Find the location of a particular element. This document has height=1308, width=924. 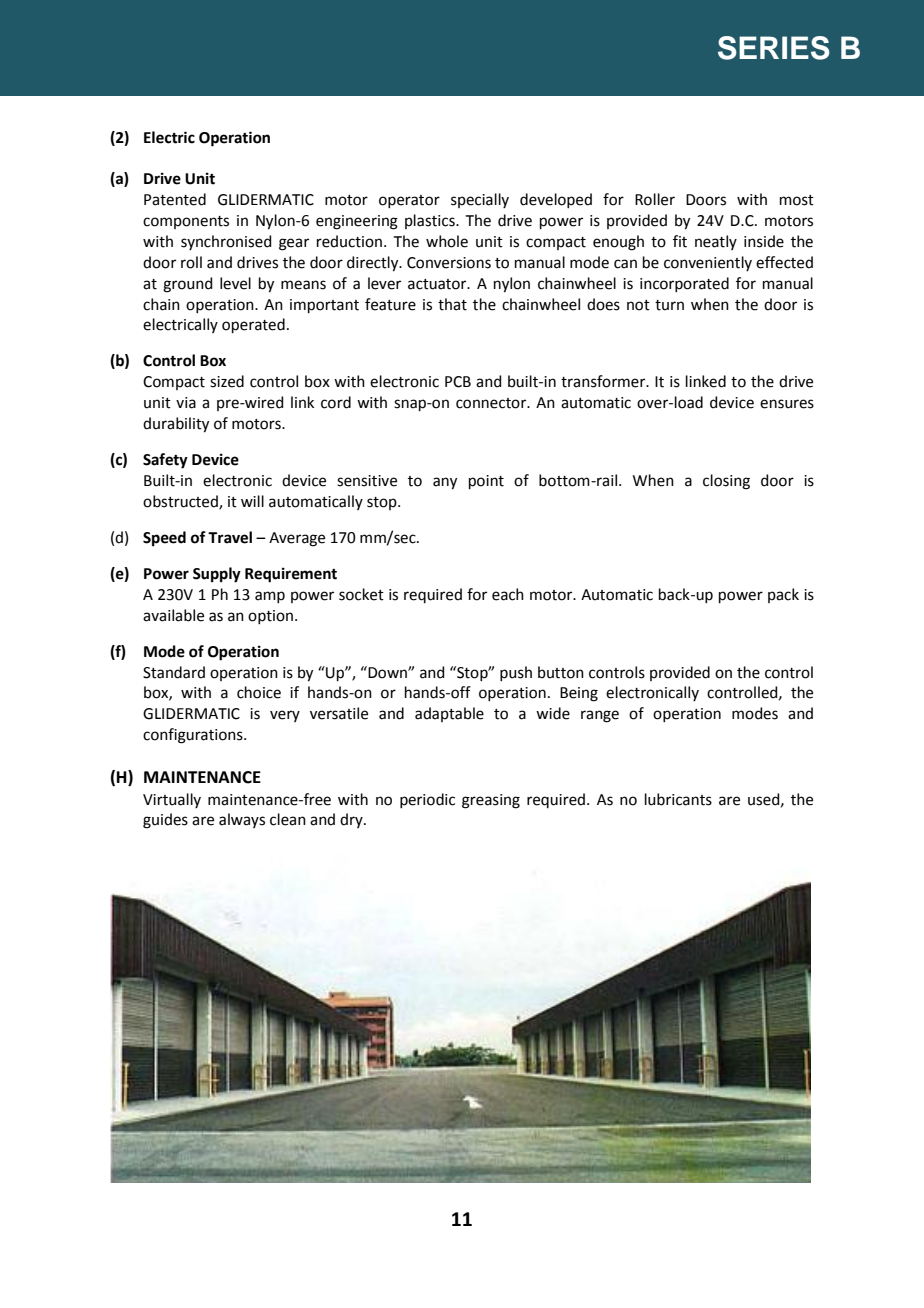

each is located at coordinates (508, 594).
